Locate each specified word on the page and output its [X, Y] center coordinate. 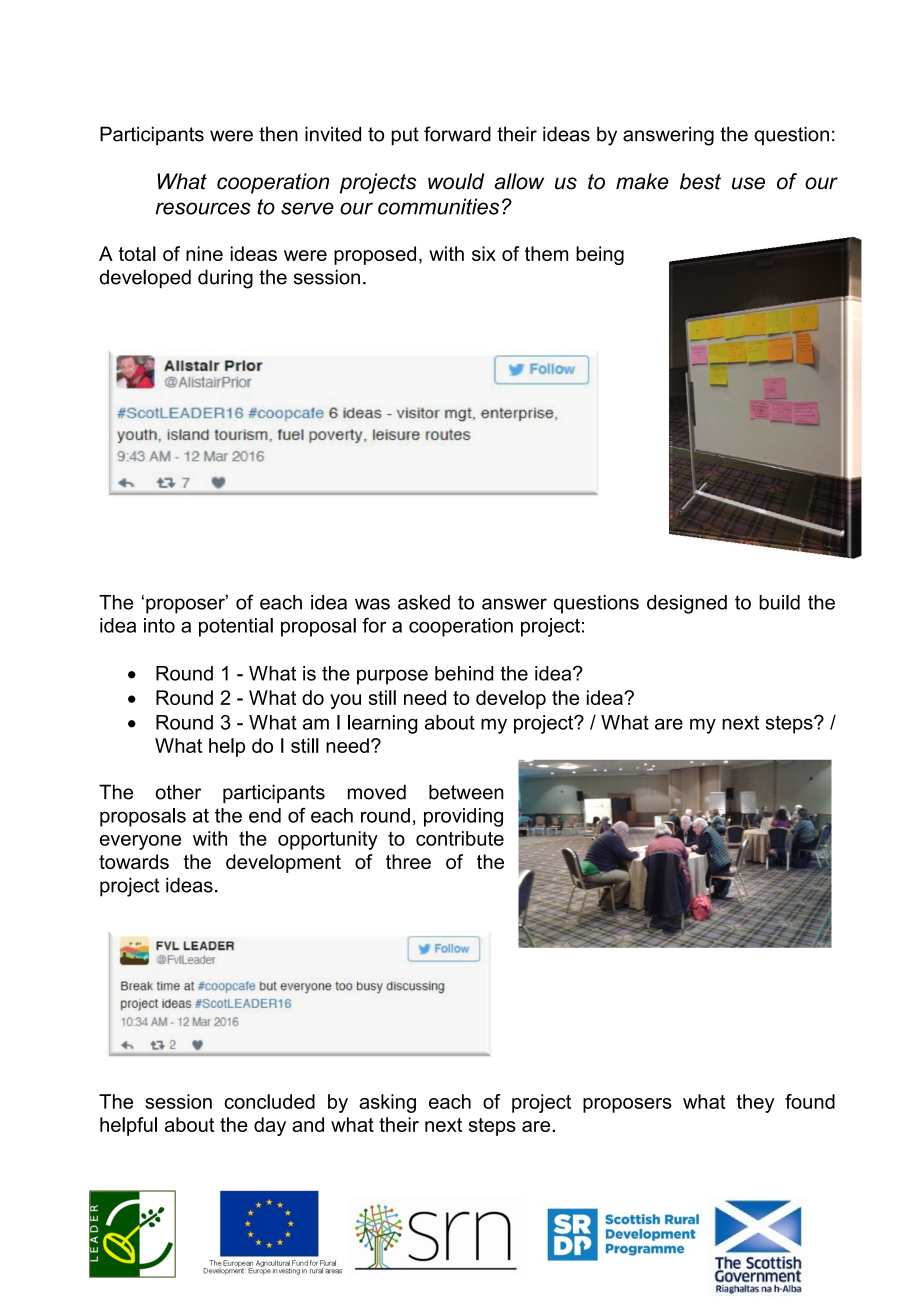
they [756, 1103]
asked [424, 602]
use [748, 183]
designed [687, 604]
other [178, 792]
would [456, 181]
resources [203, 208]
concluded [269, 1101]
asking [387, 1103]
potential [236, 627]
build [779, 602]
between [466, 792]
